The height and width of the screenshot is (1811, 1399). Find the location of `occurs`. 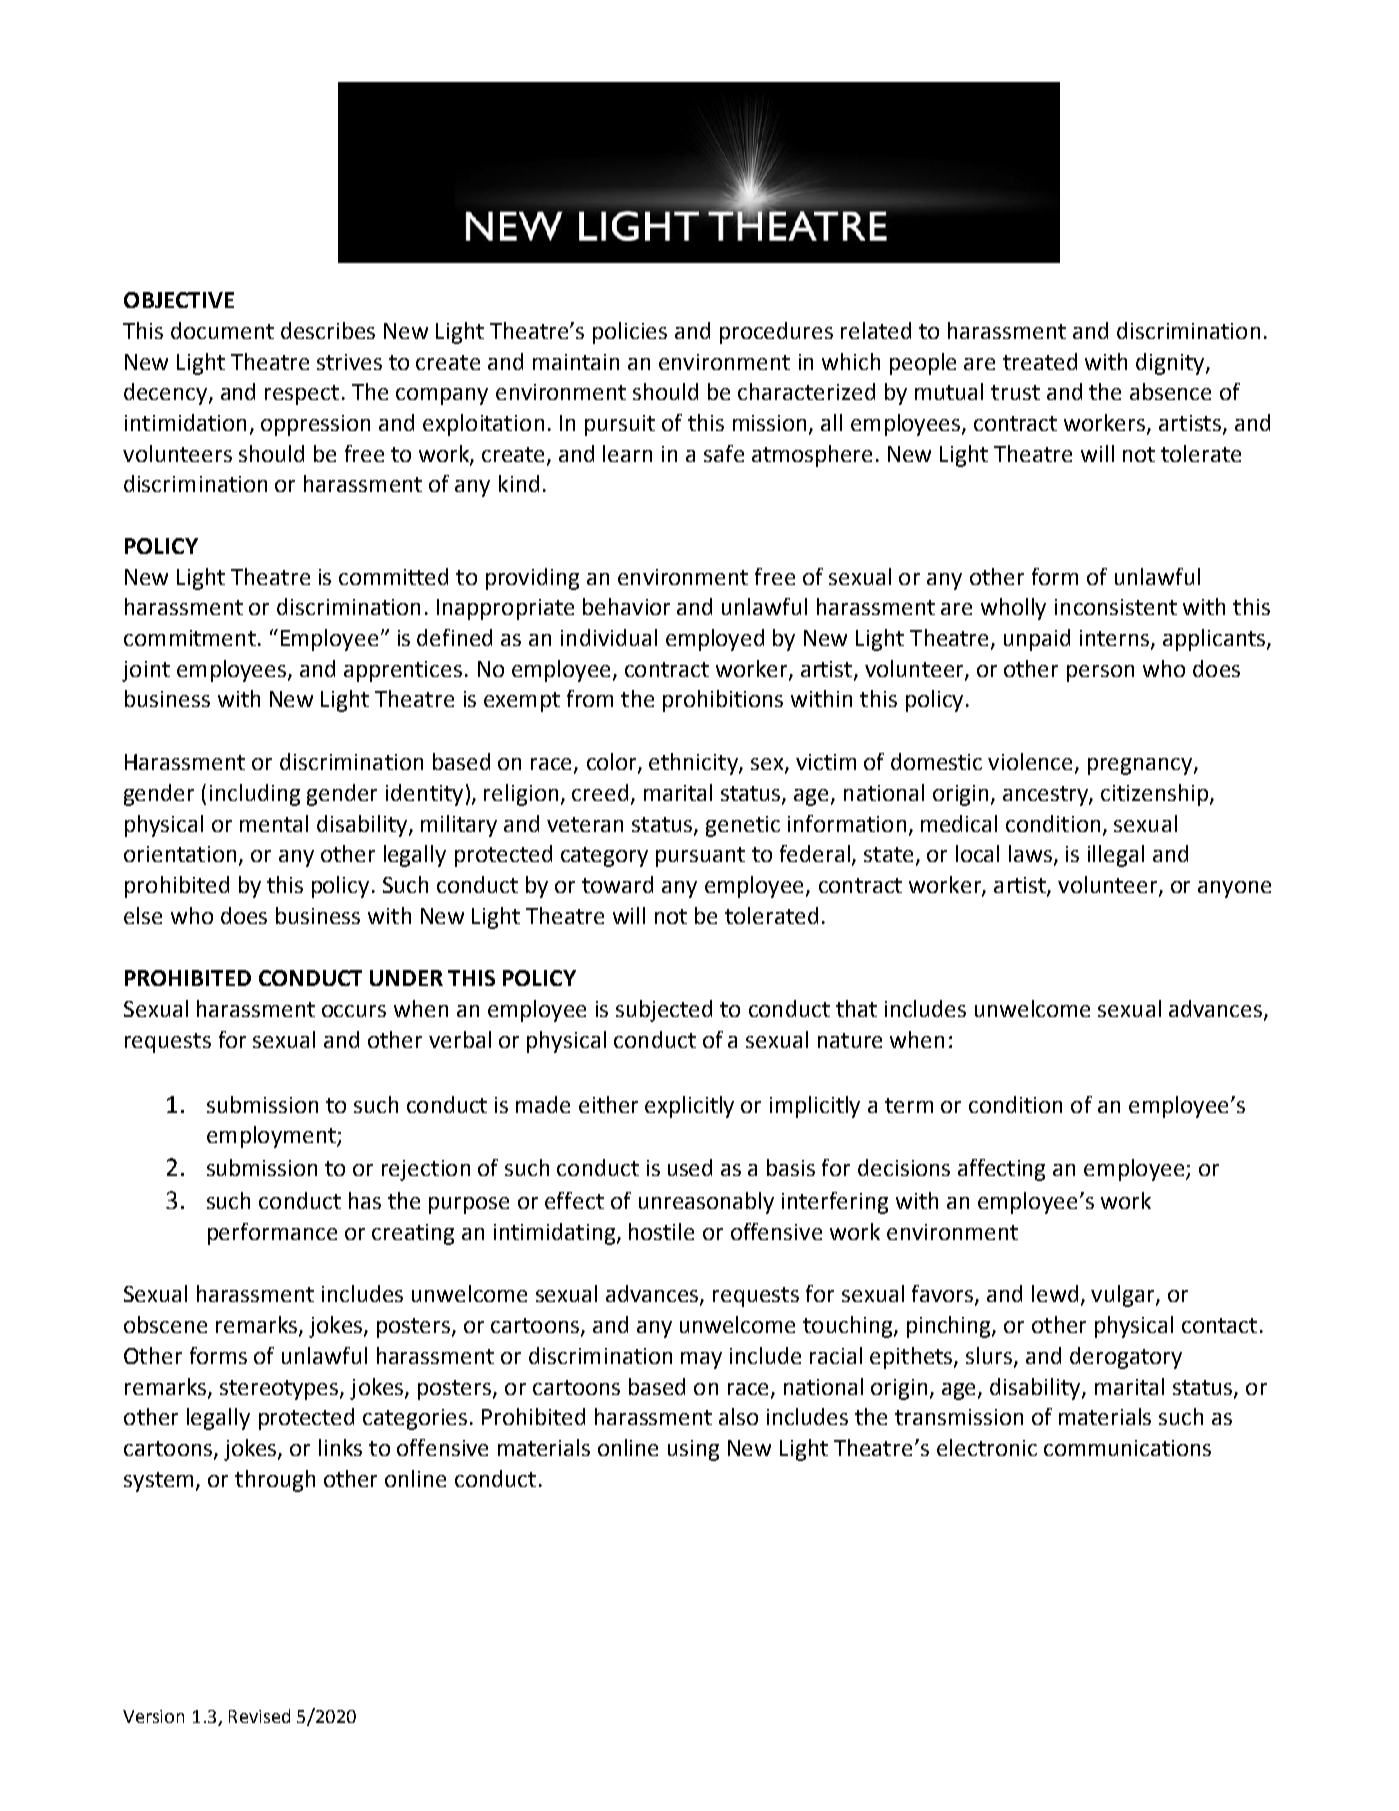

occurs is located at coordinates (354, 1011).
